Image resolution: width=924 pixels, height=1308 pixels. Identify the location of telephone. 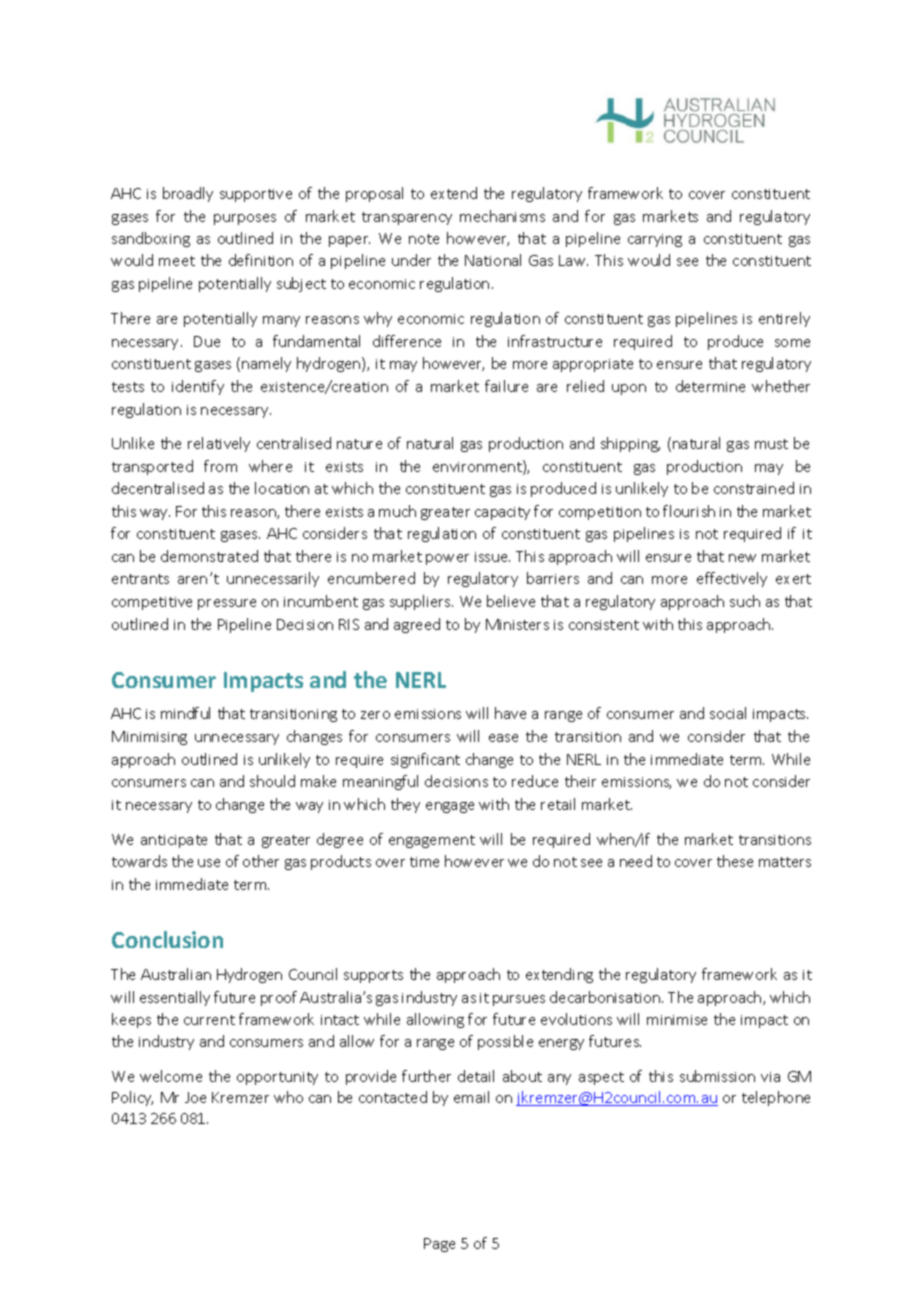
(776, 1098).
